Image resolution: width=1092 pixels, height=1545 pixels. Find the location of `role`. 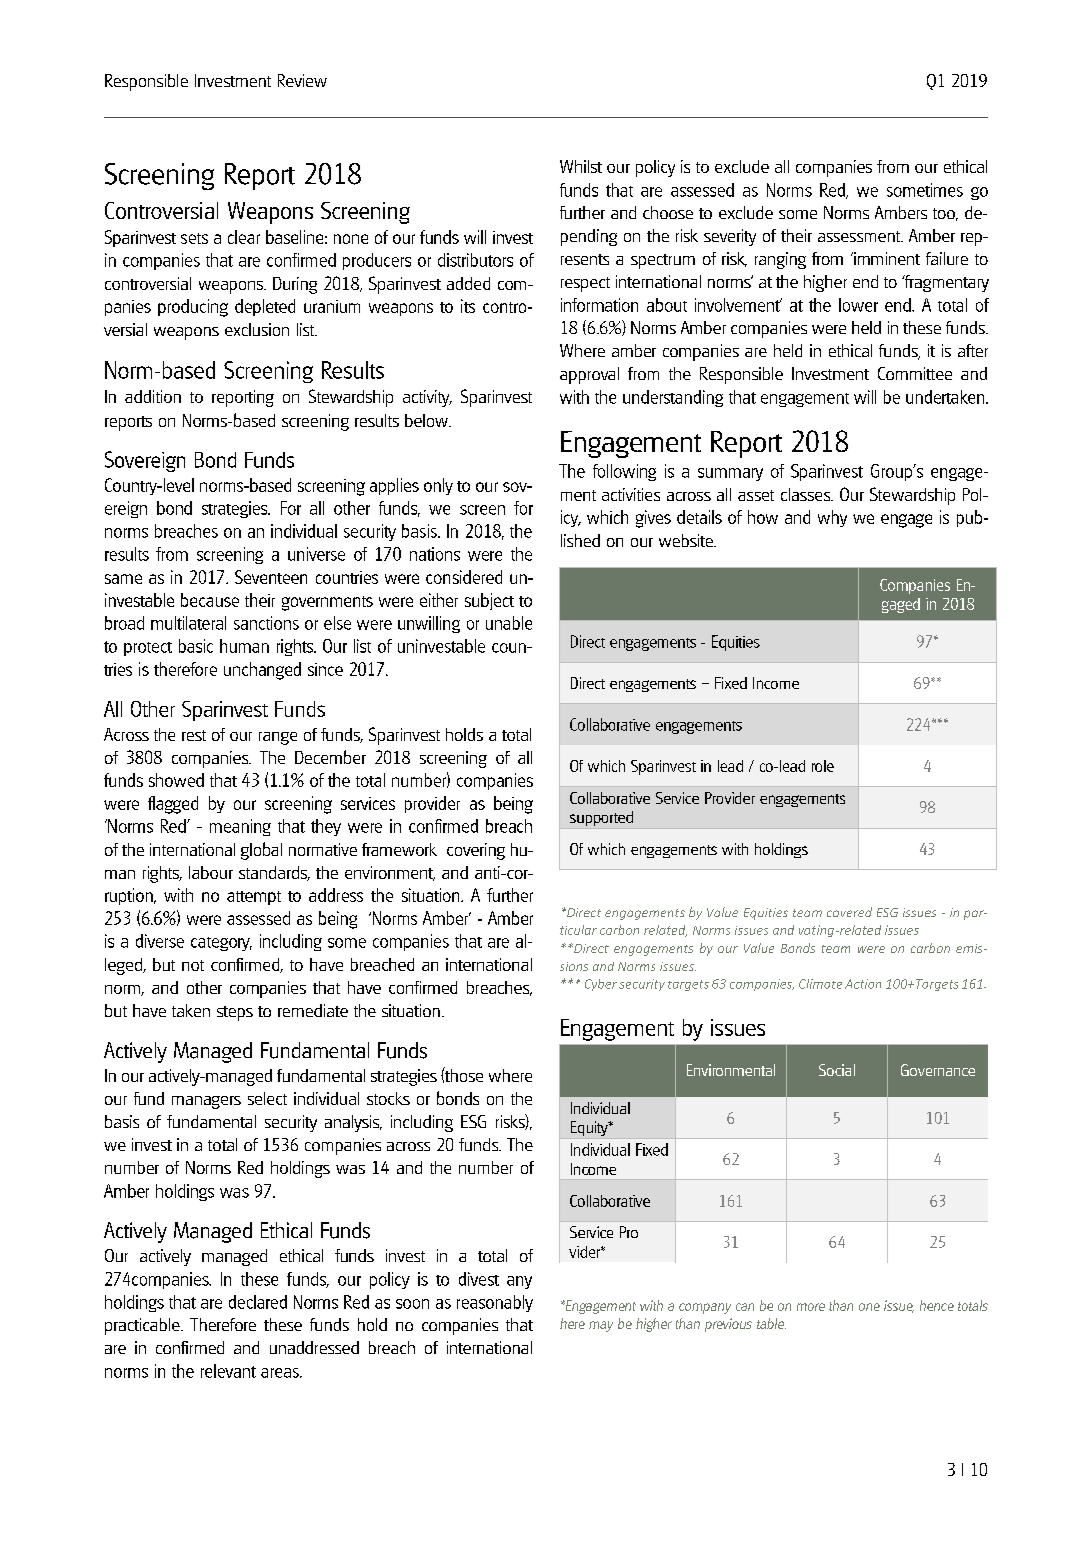

role is located at coordinates (823, 766).
